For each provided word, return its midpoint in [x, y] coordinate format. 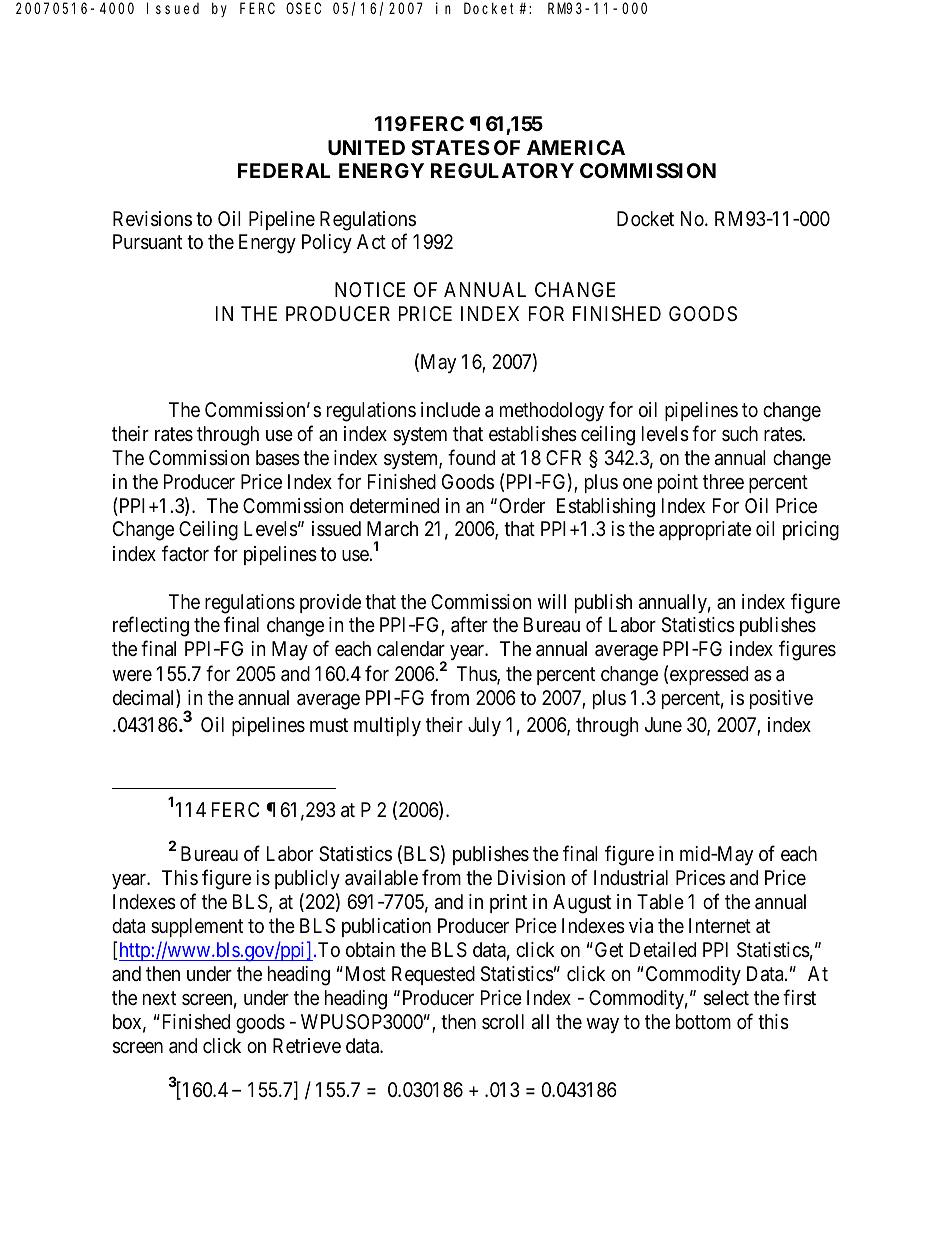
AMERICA [576, 147]
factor [185, 553]
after [469, 625]
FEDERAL [284, 170]
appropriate [705, 530]
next [159, 998]
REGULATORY [502, 170]
